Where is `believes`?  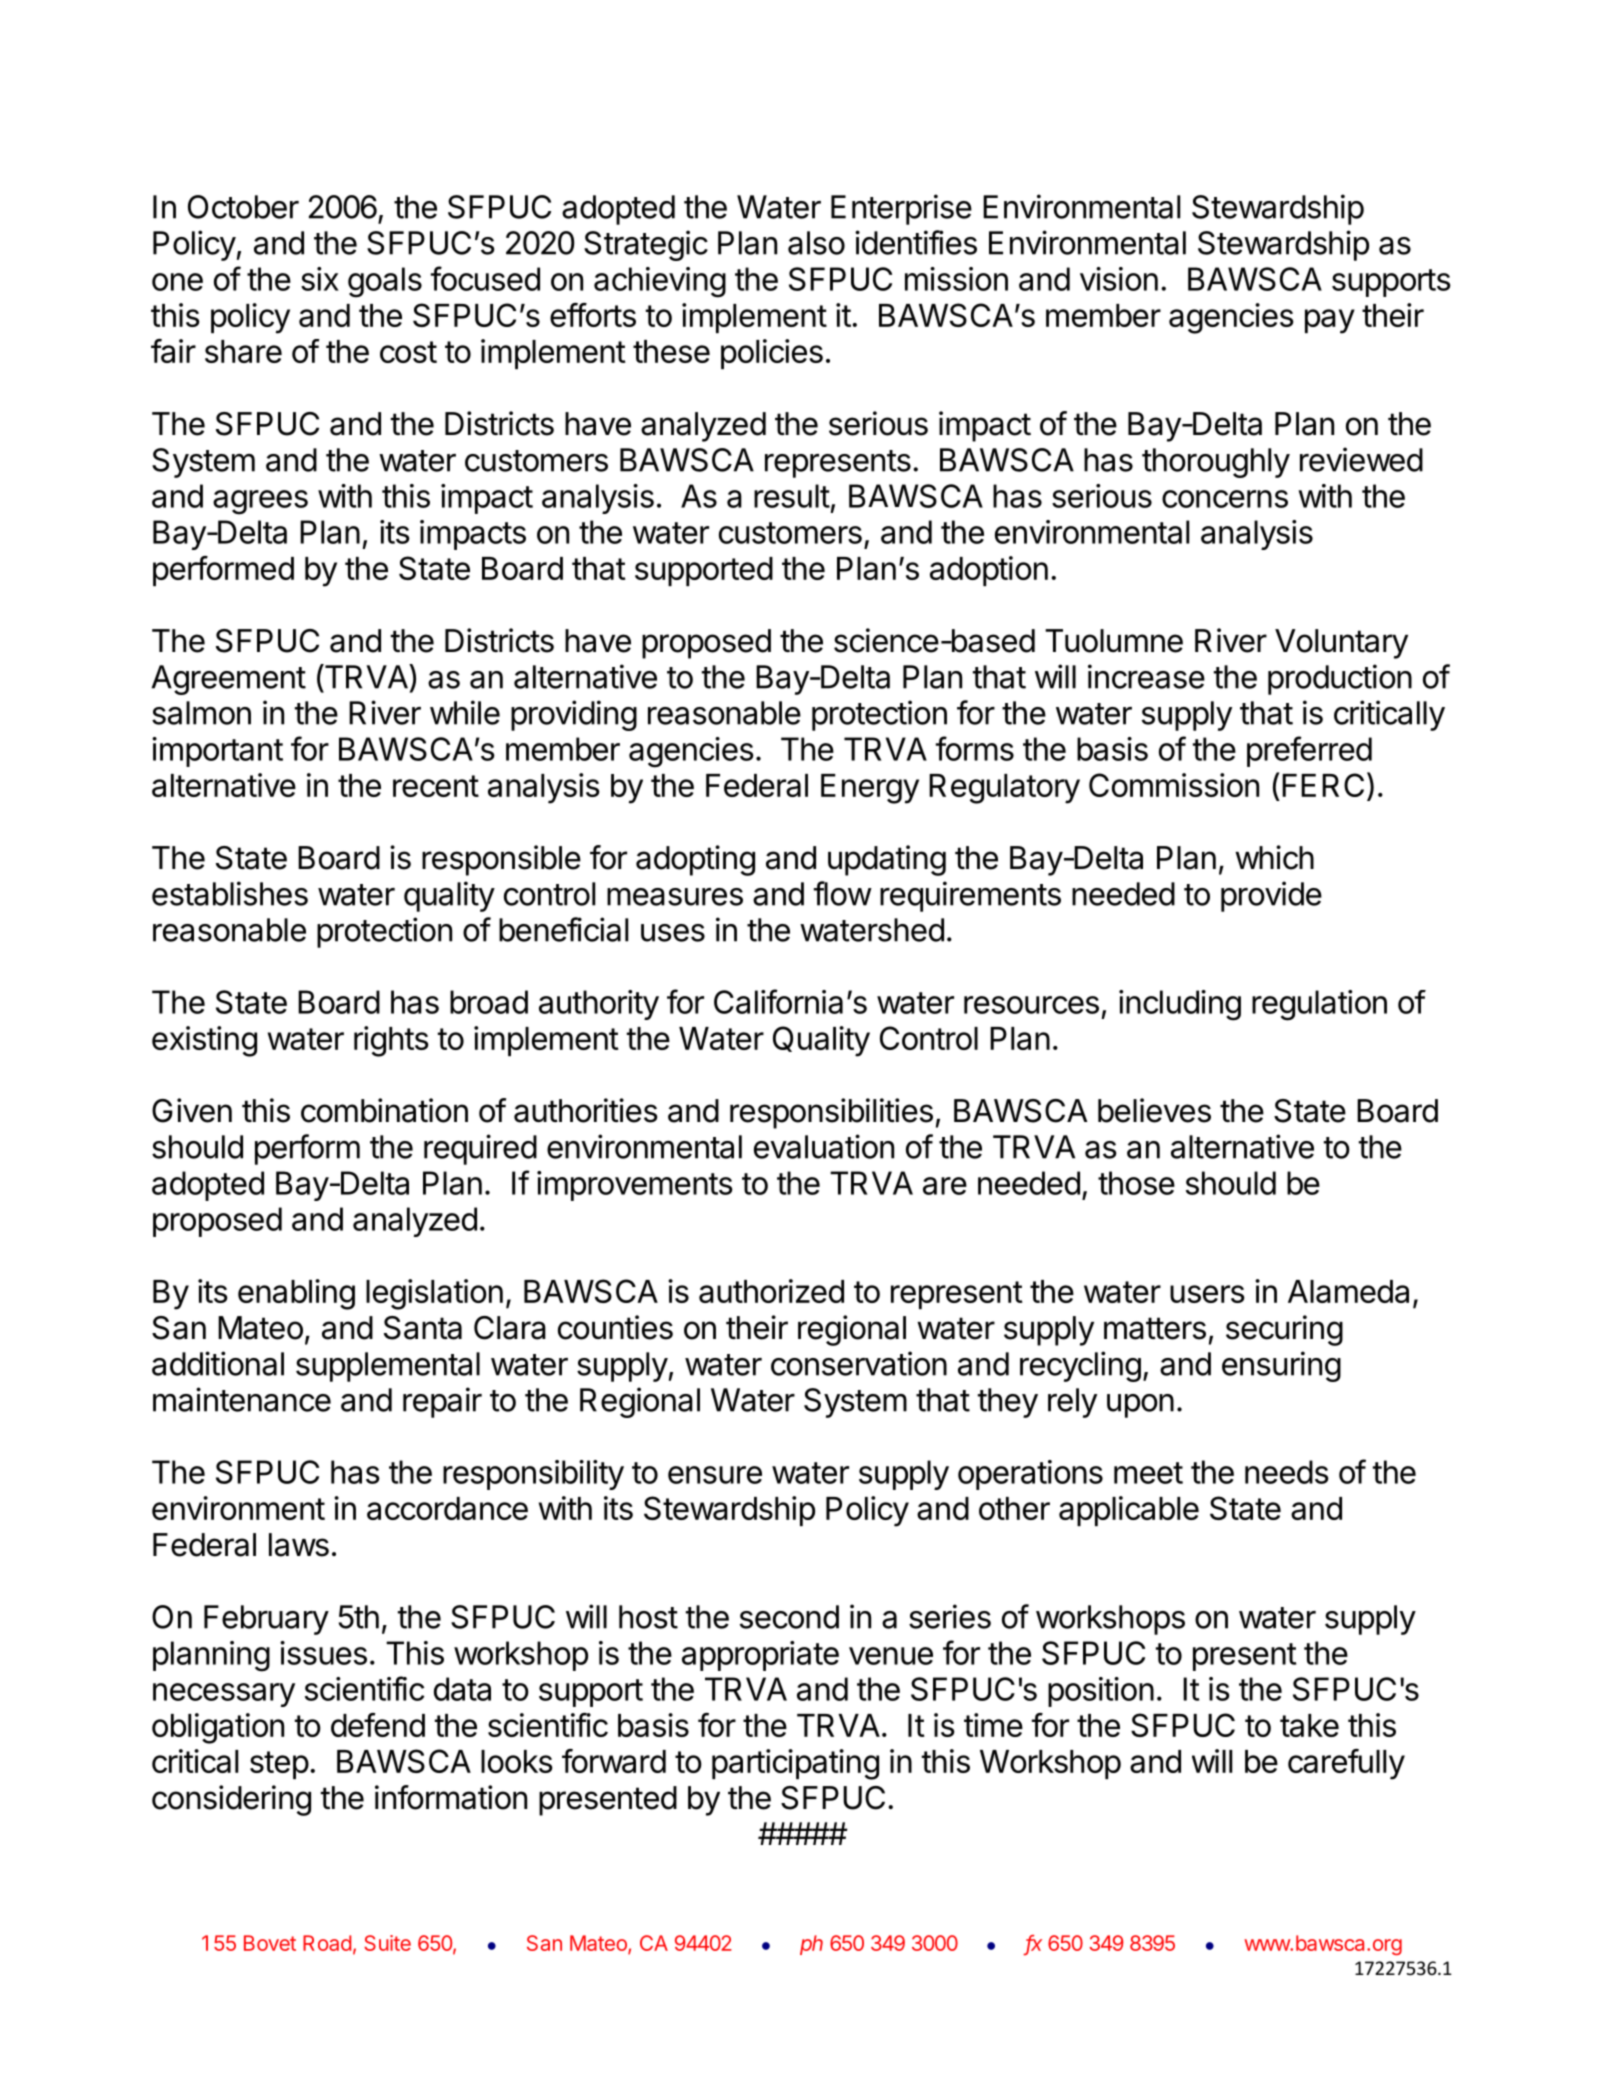
believes is located at coordinates (1154, 1110).
